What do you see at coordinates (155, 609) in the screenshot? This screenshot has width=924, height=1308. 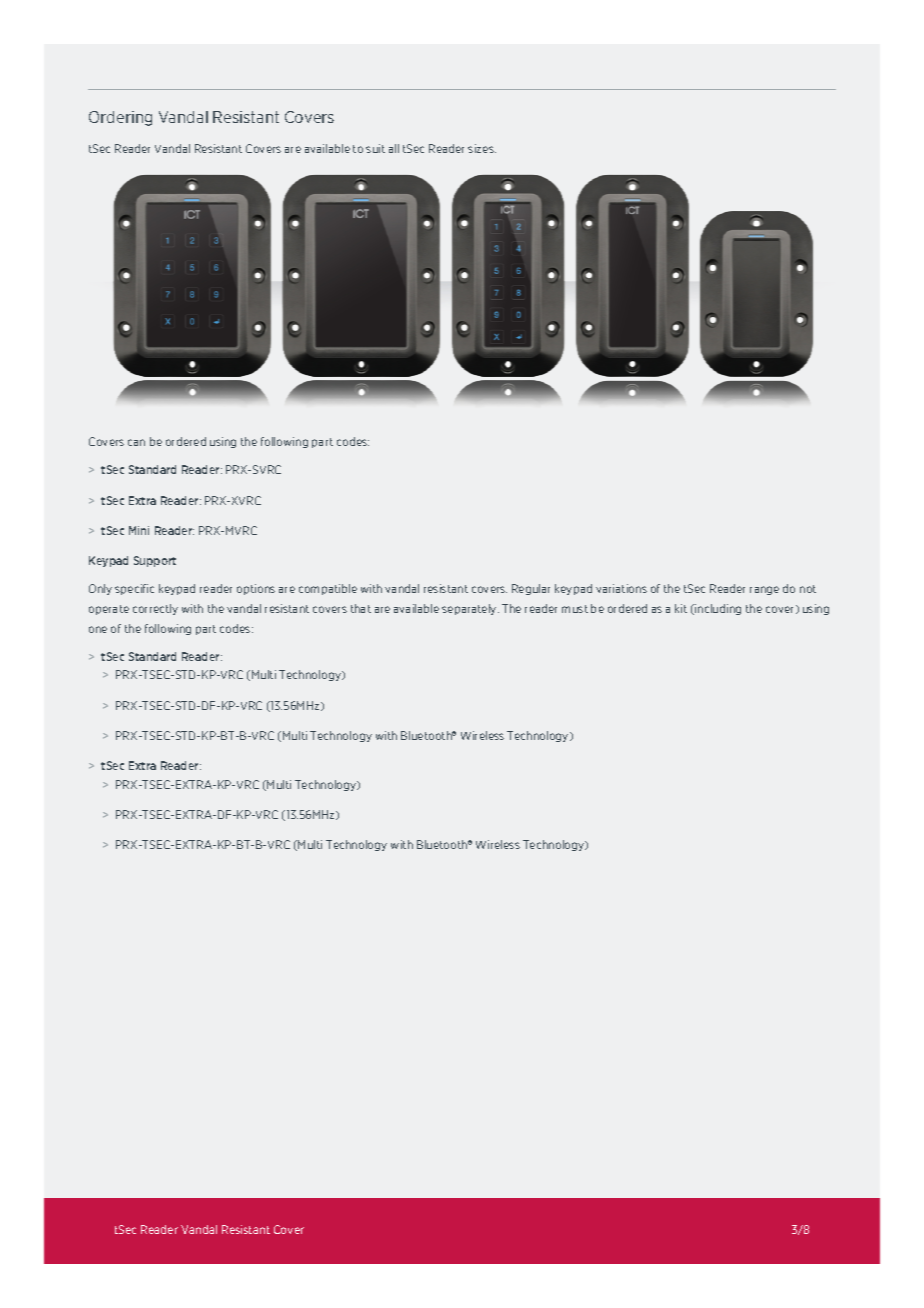 I see `correctly` at bounding box center [155, 609].
